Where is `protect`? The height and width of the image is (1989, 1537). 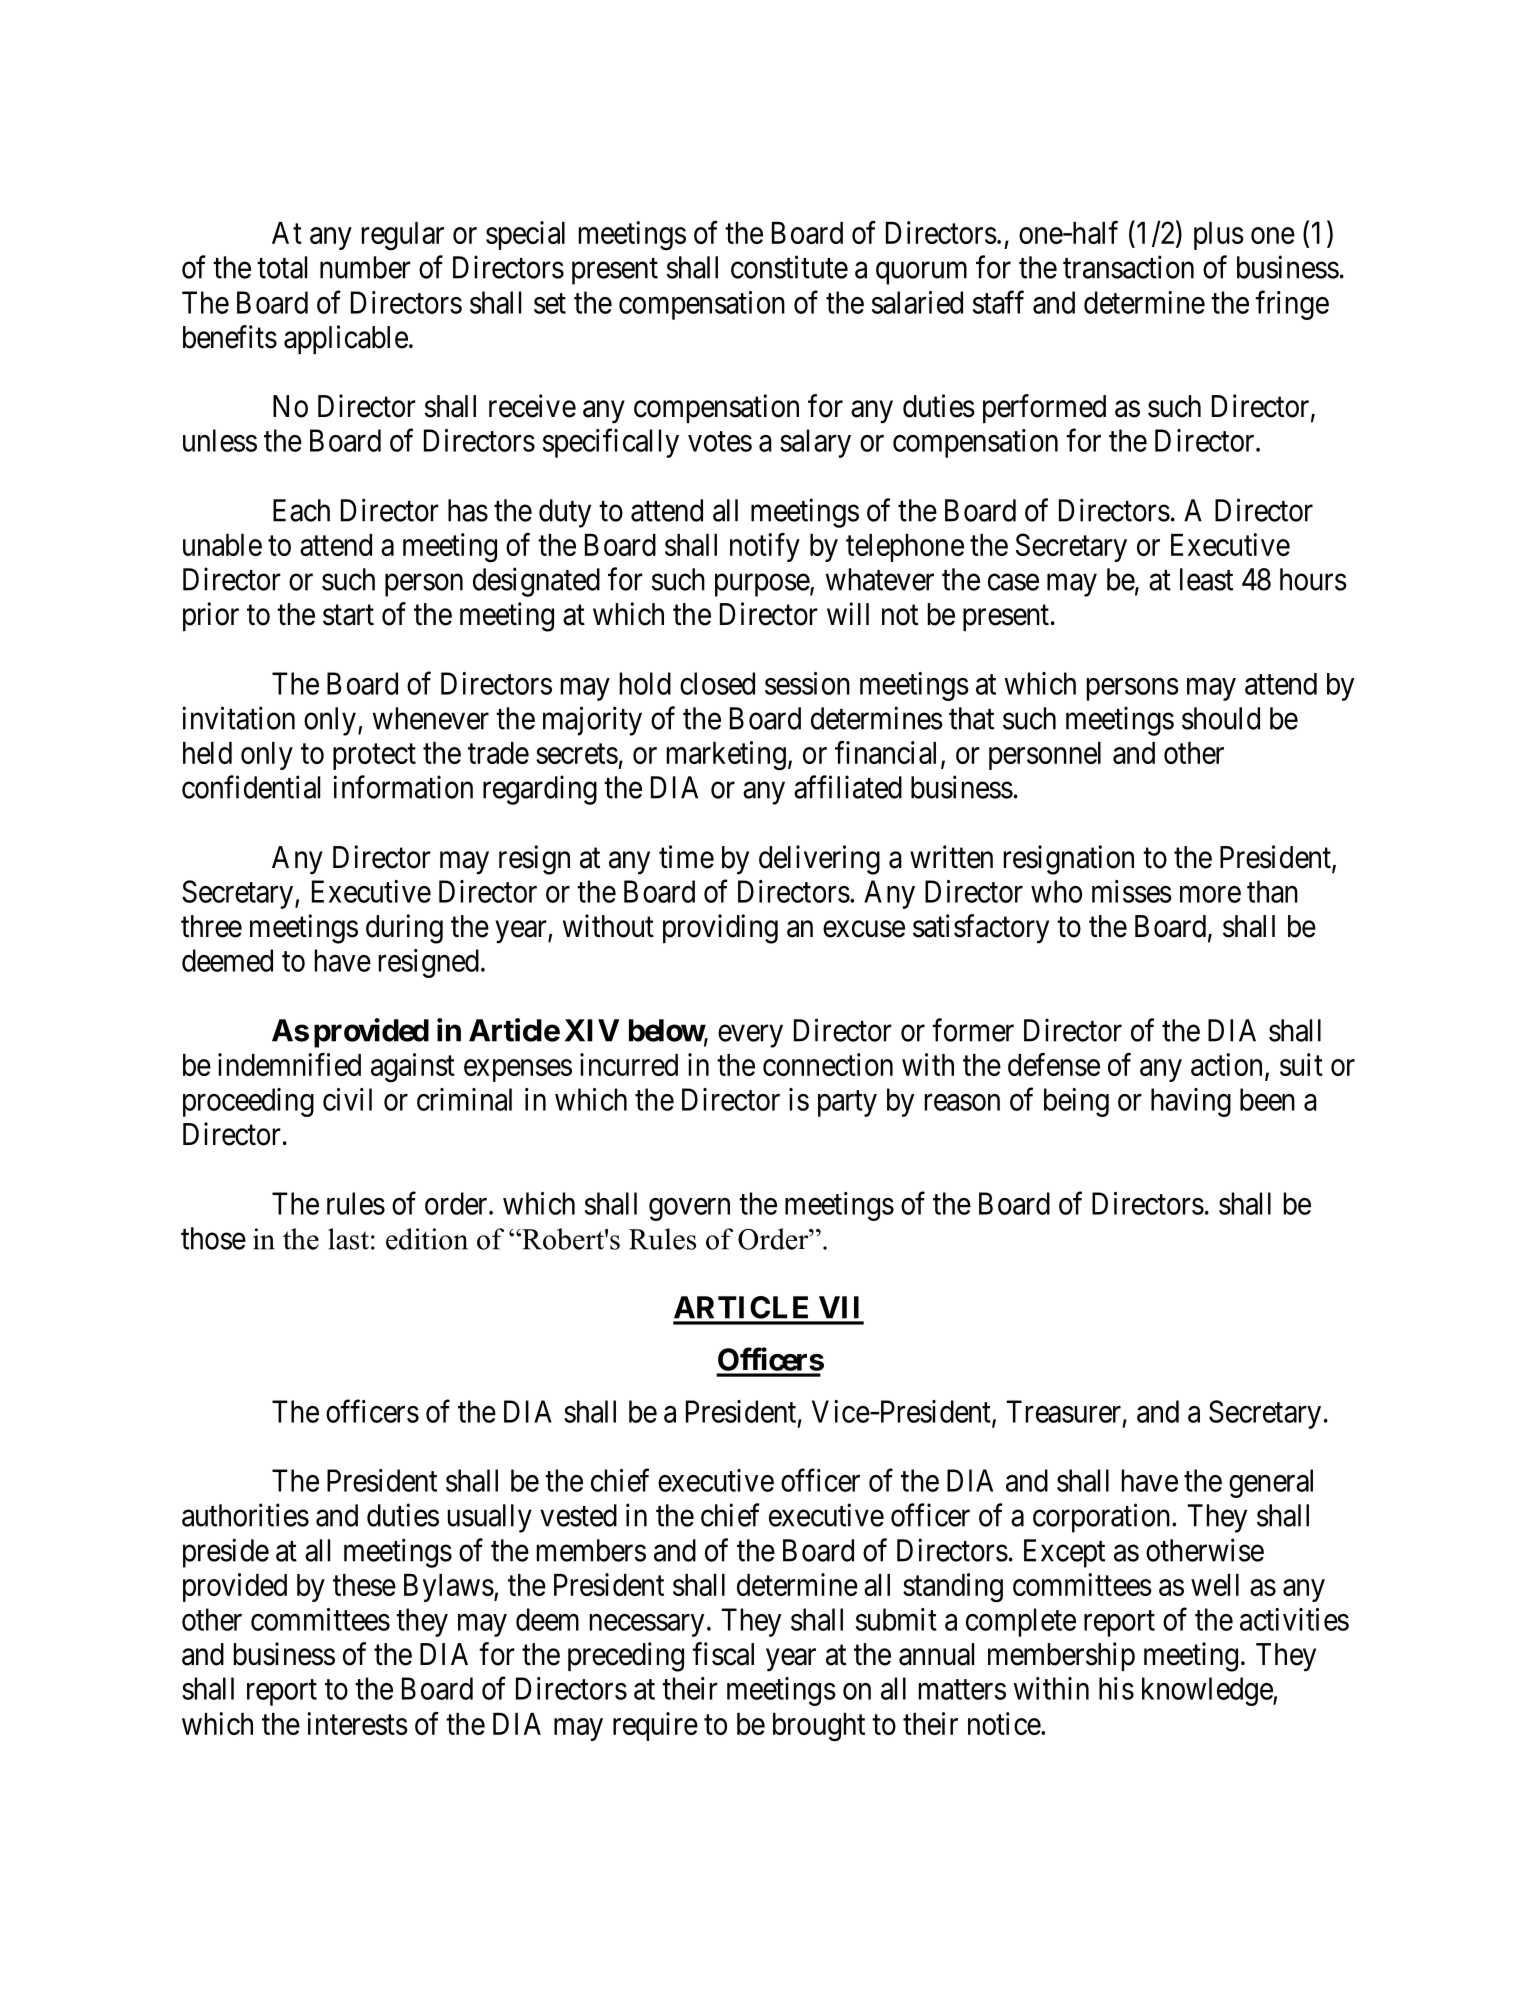
protect is located at coordinates (374, 757).
